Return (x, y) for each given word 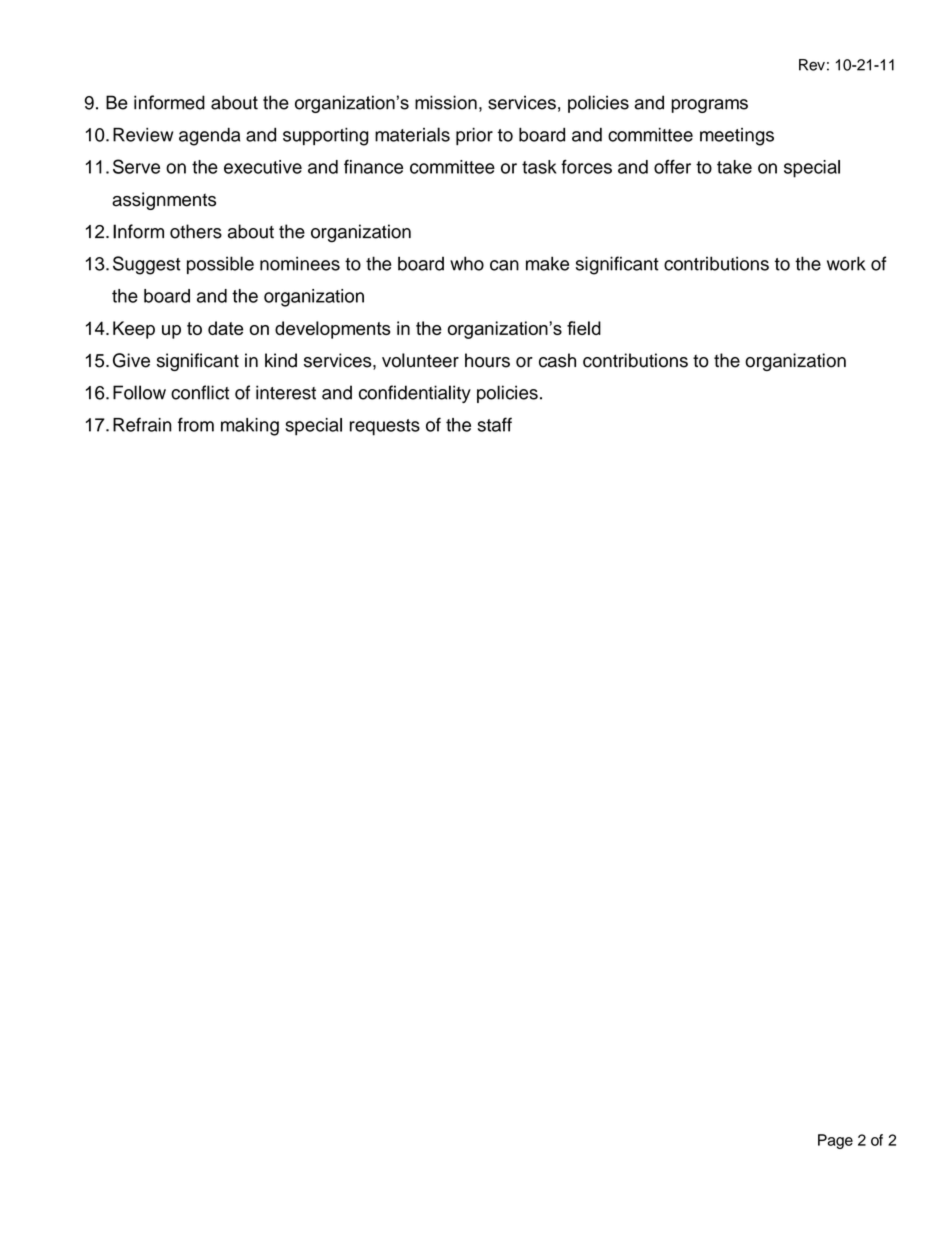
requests (385, 427)
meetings (737, 137)
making (250, 427)
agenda (209, 137)
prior (474, 136)
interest (286, 392)
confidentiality (415, 394)
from (196, 424)
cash (557, 360)
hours (487, 360)
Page (835, 1141)
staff (495, 424)
